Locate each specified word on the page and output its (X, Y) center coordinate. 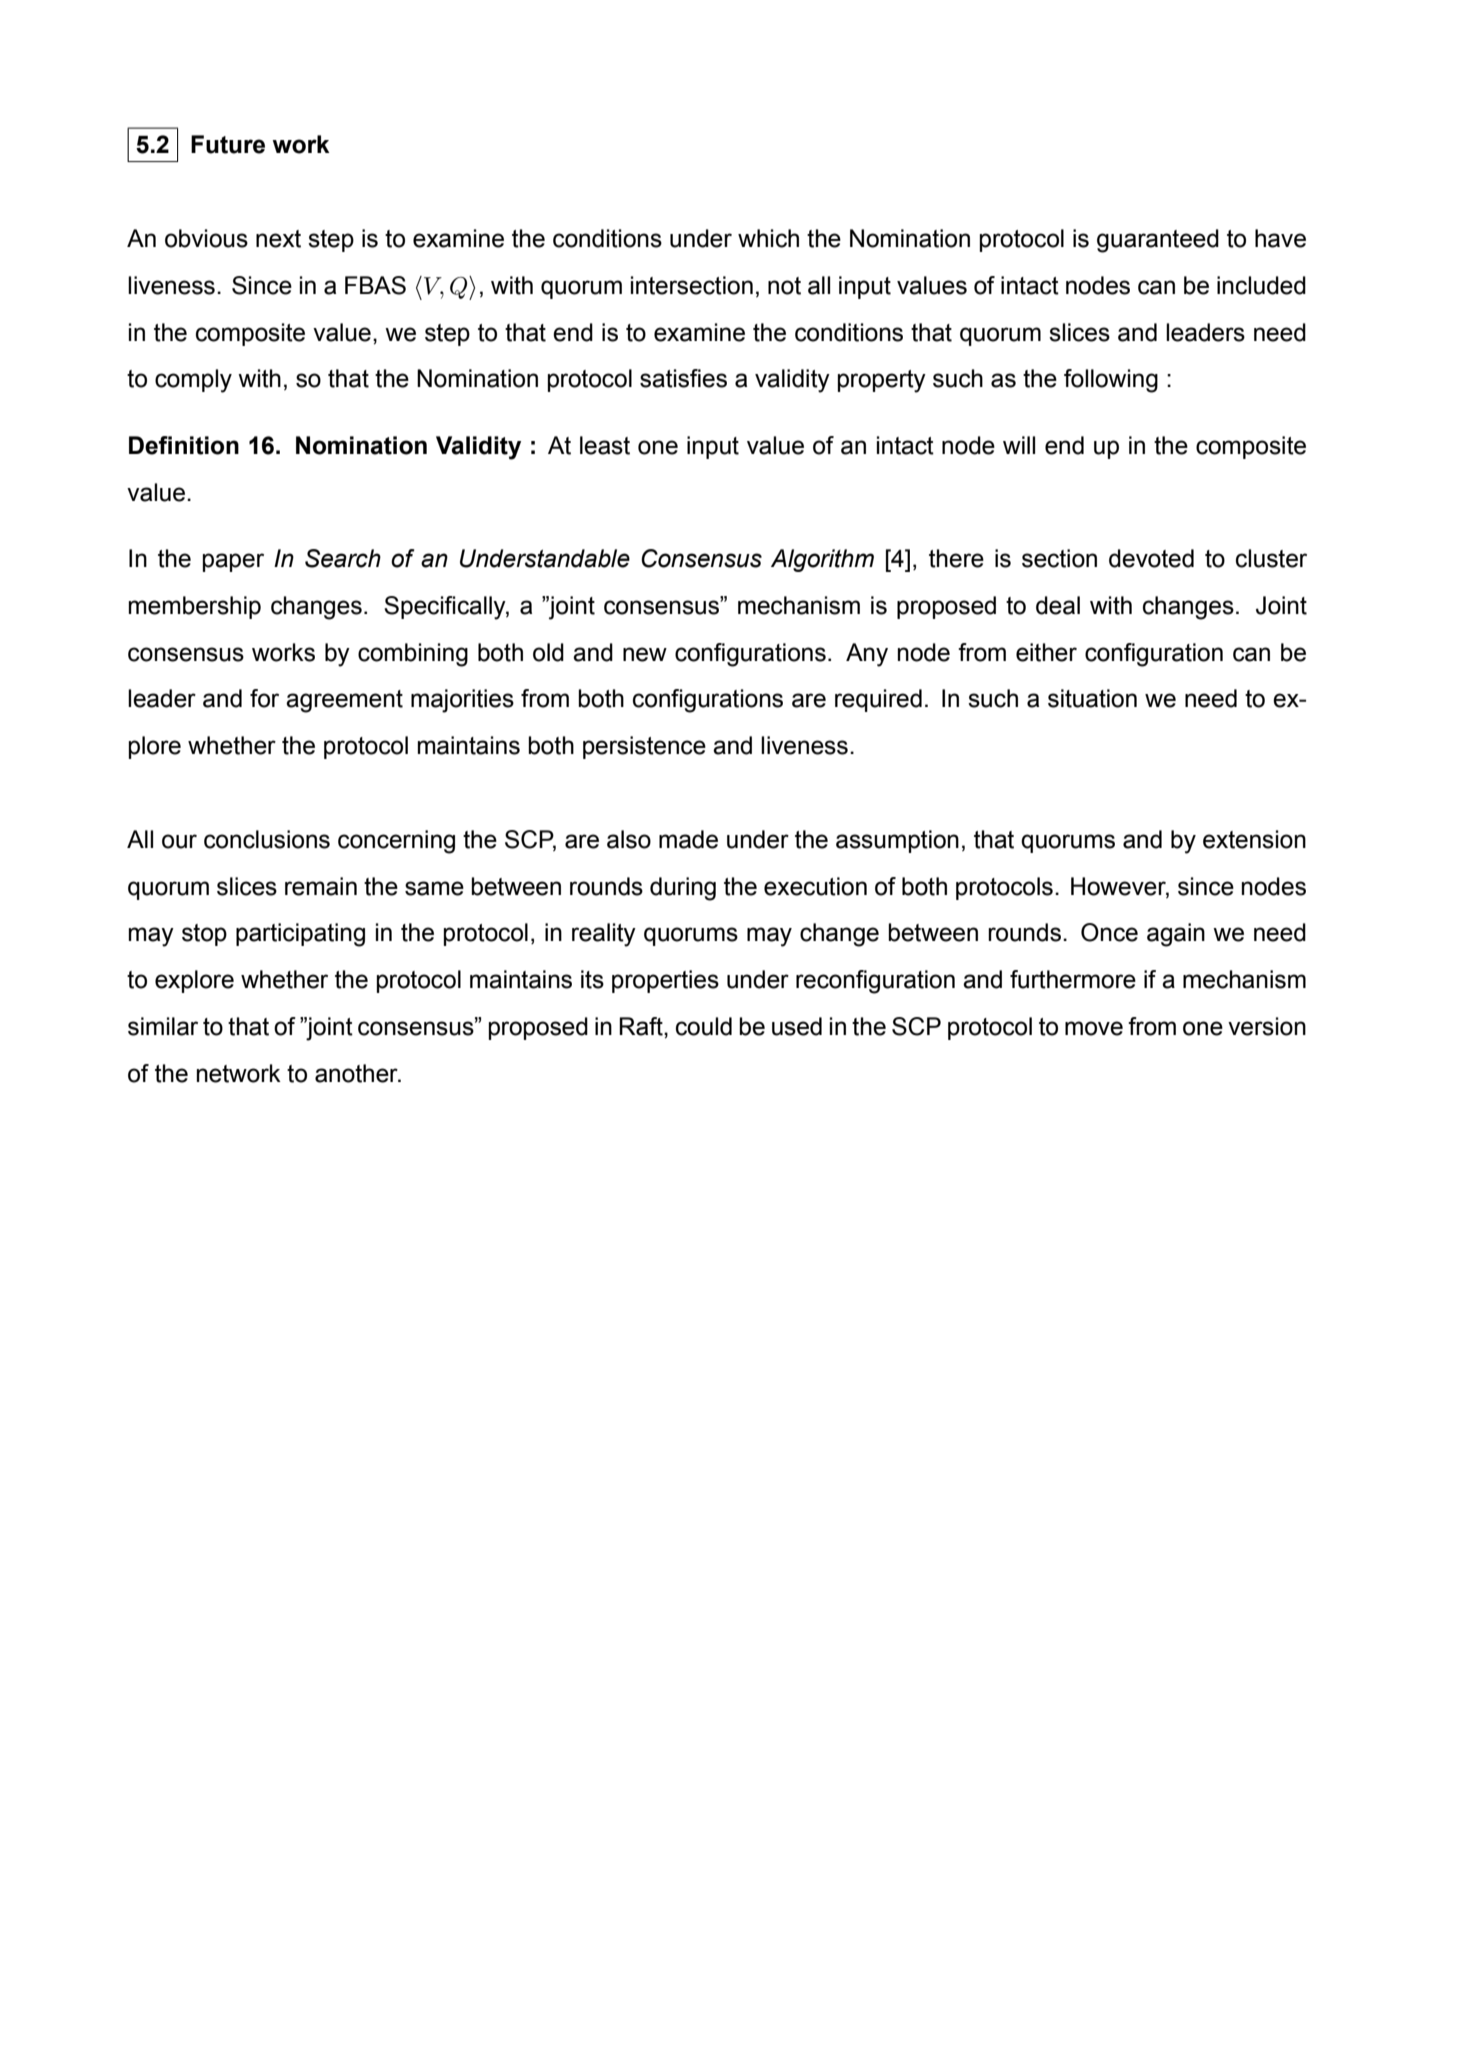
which (768, 238)
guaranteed (1158, 241)
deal (1058, 605)
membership (195, 607)
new (645, 654)
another (357, 1073)
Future (228, 144)
